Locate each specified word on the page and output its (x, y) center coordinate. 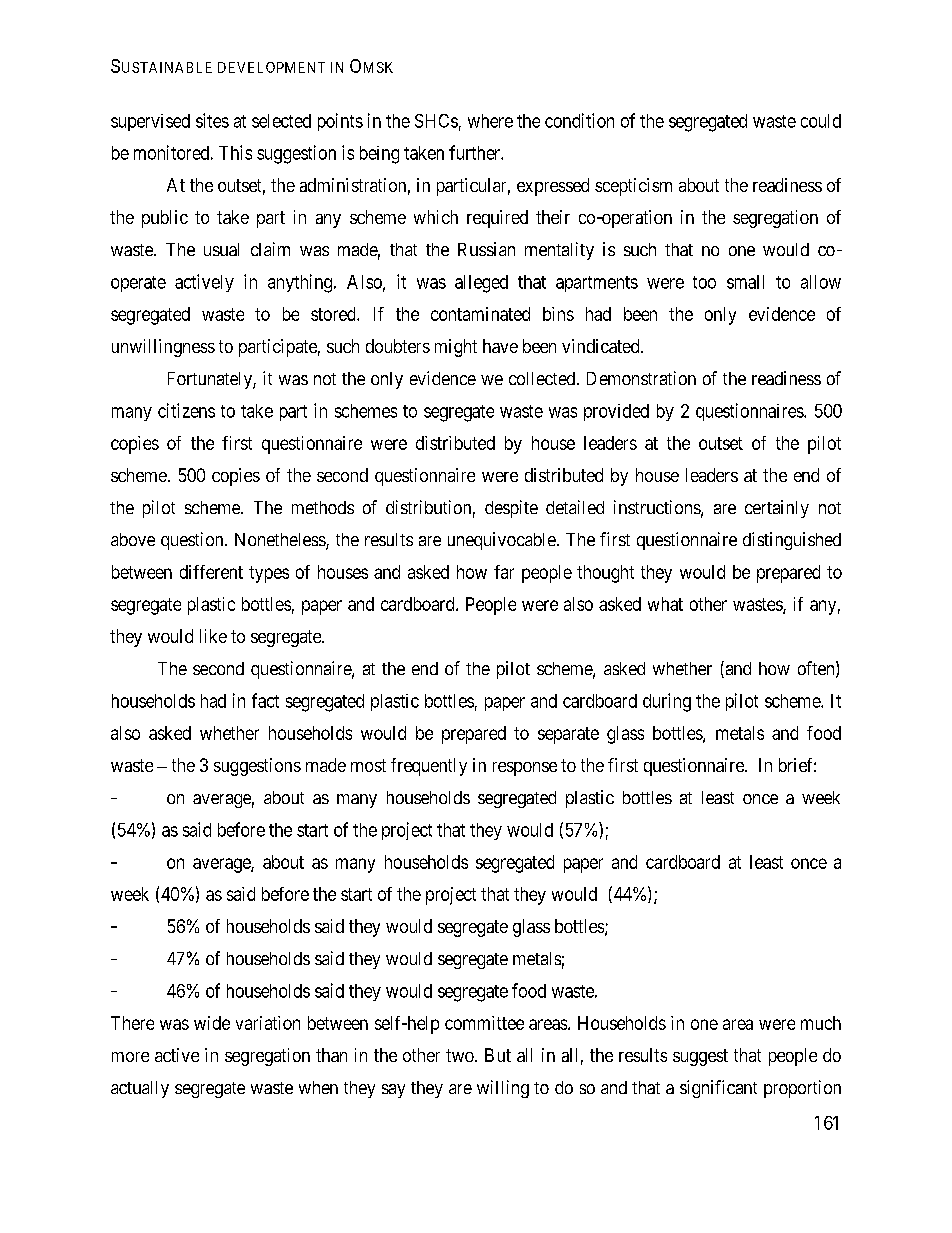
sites (212, 120)
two (461, 1055)
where (490, 121)
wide (212, 1023)
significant (718, 1089)
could (821, 121)
